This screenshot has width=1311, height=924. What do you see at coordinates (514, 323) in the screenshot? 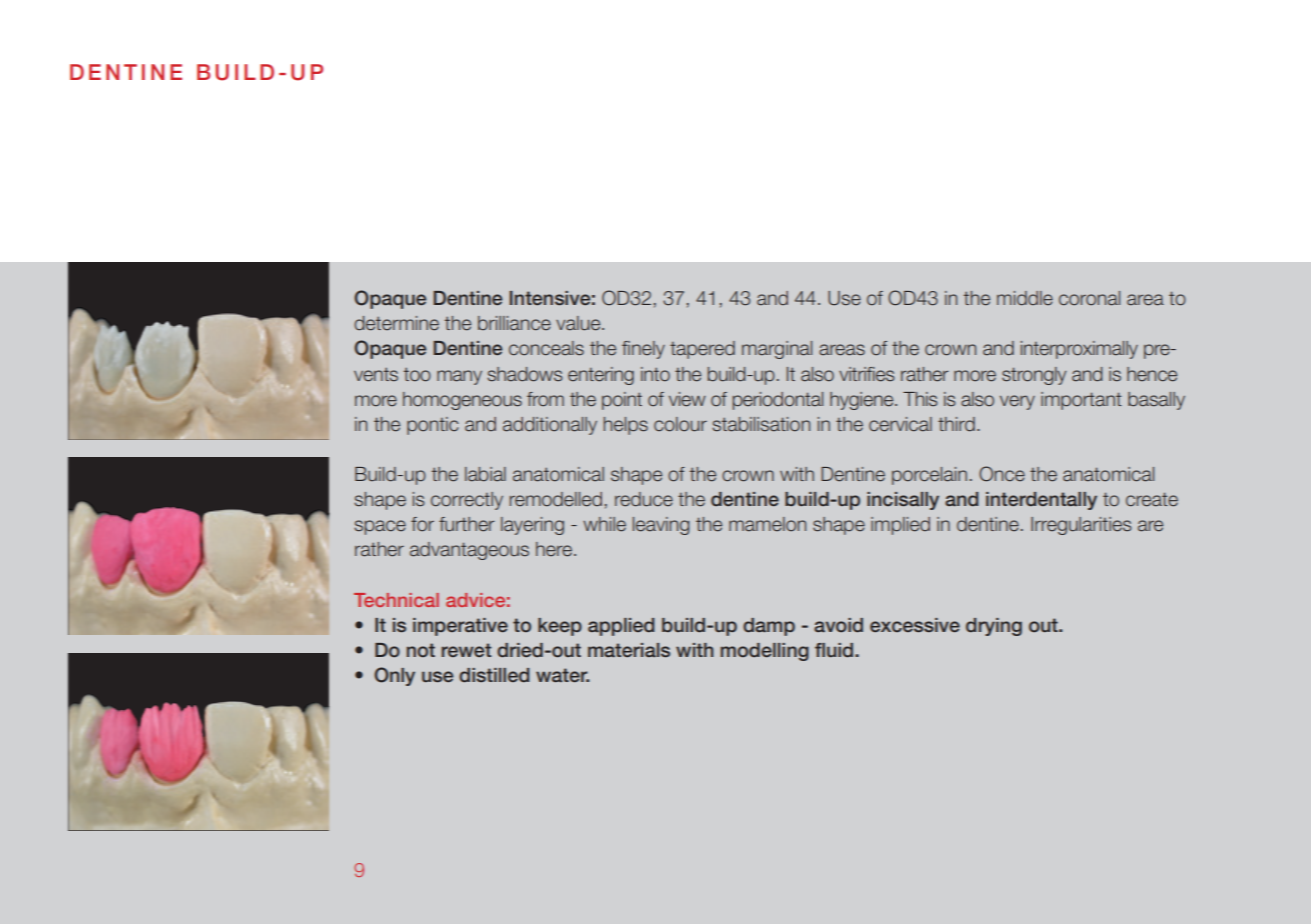
I see `brilliance` at bounding box center [514, 323].
